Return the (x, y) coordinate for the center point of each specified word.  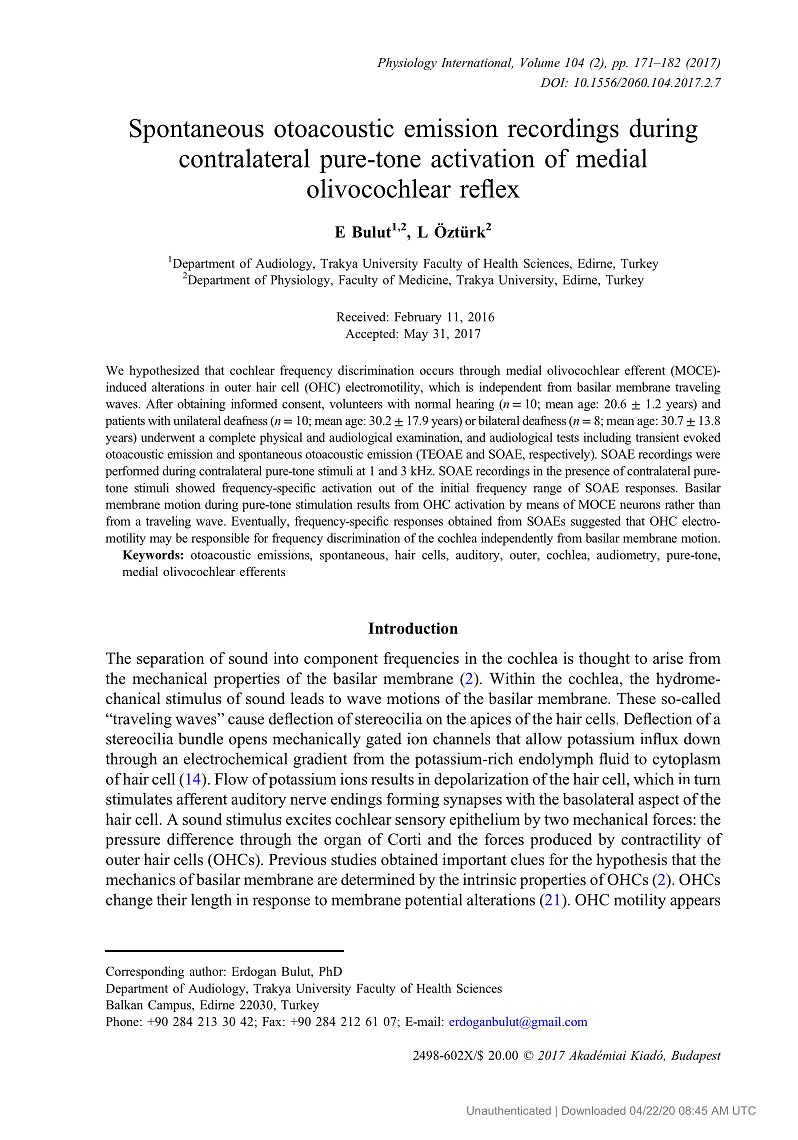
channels (461, 738)
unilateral (197, 420)
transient (657, 437)
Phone (123, 1021)
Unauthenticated (509, 1110)
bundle (200, 738)
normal (433, 404)
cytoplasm (686, 760)
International (477, 63)
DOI (554, 82)
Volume (540, 62)
